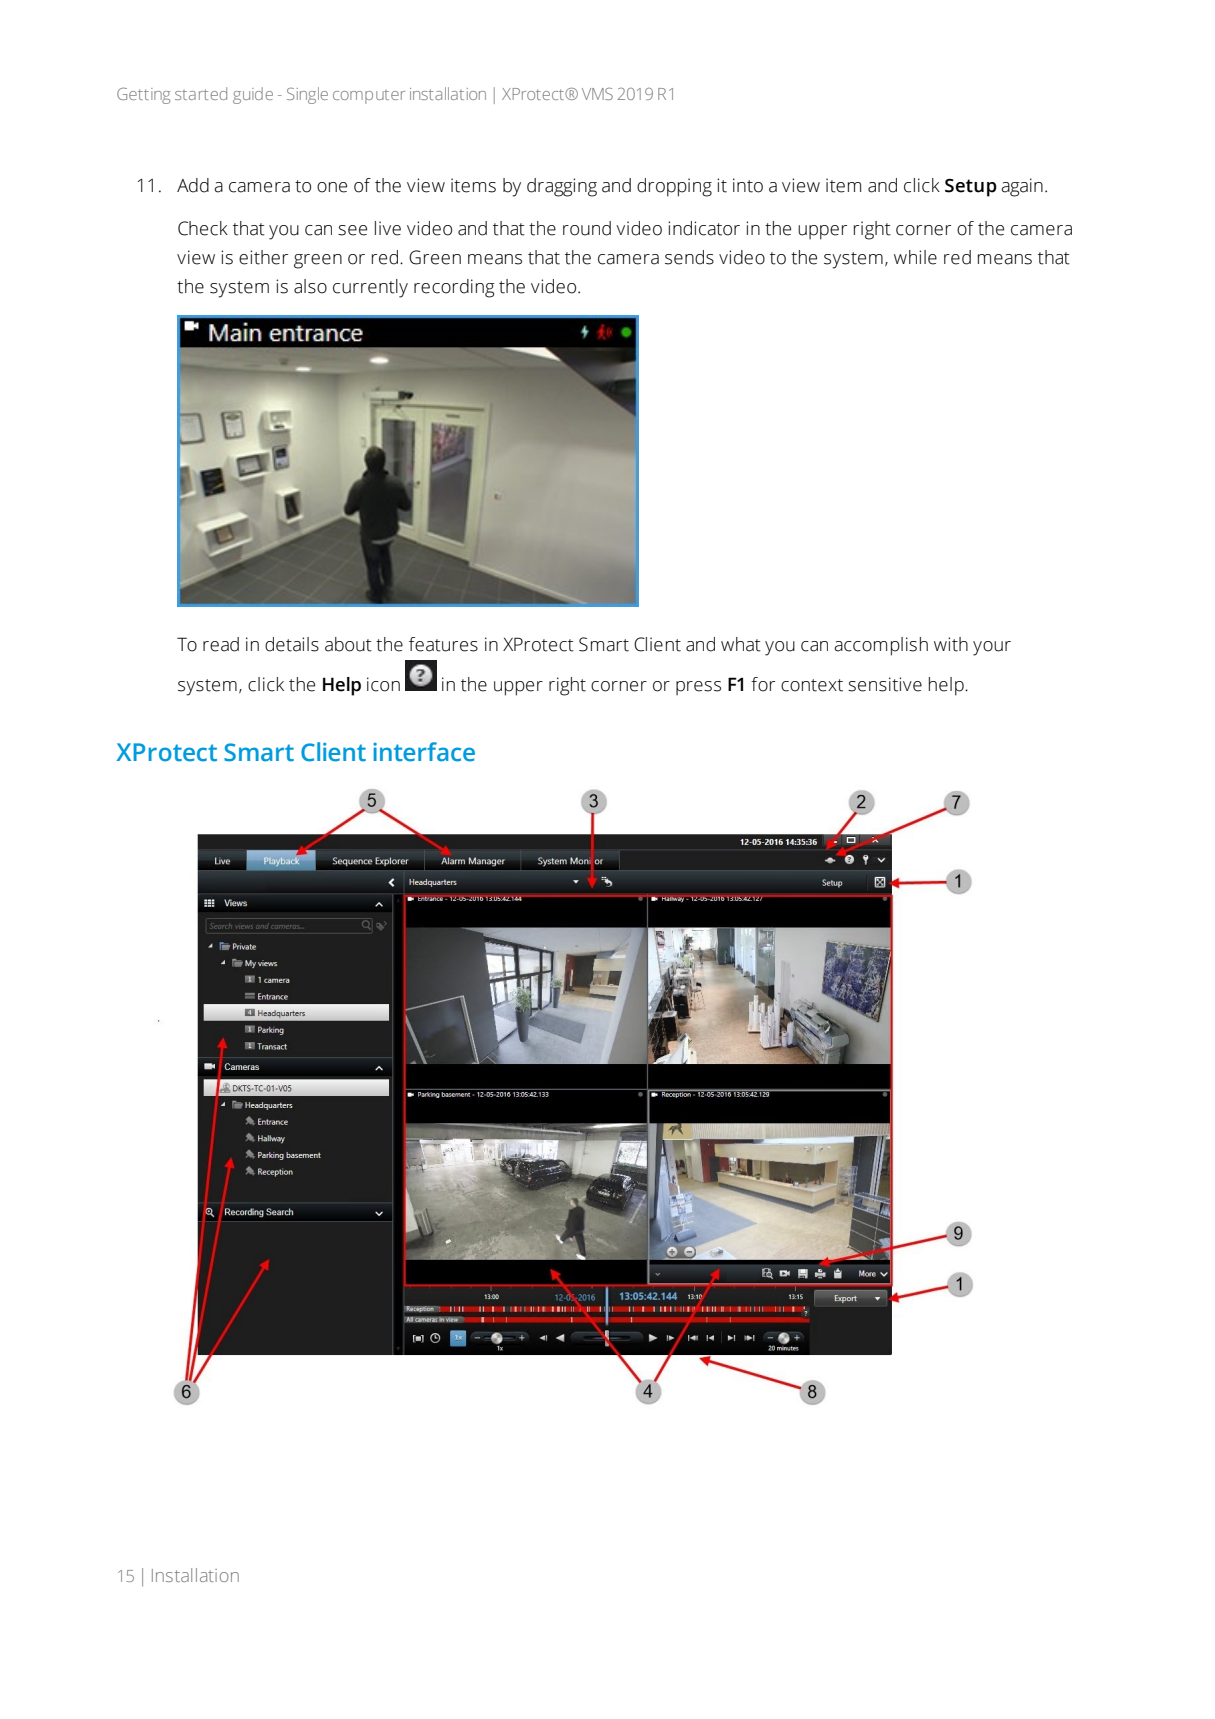 Image resolution: width=1215 pixels, height=1719 pixels. What do you see at coordinates (424, 752) in the document?
I see `interface` at bounding box center [424, 752].
